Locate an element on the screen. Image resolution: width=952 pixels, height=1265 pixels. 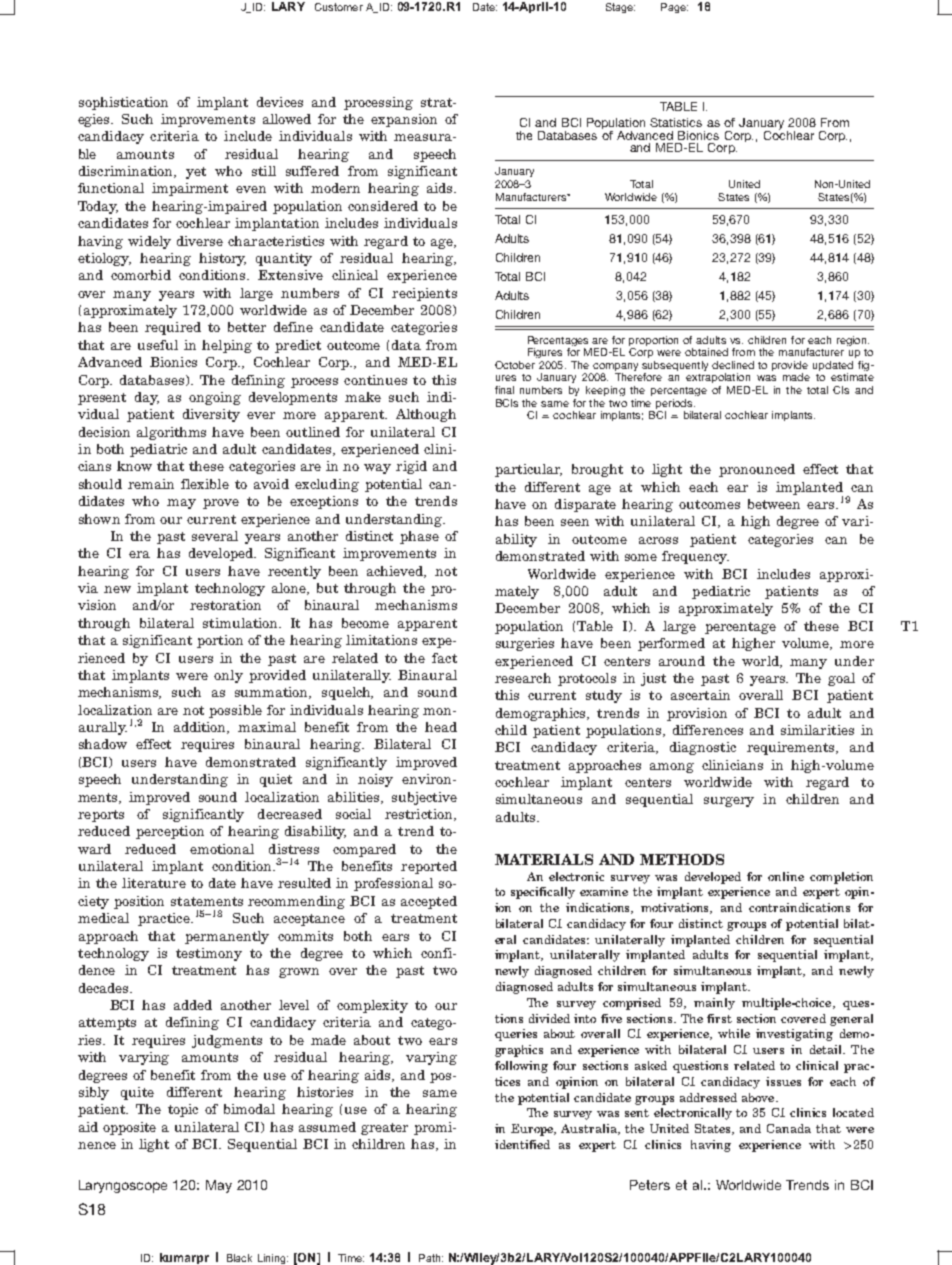
pronounced is located at coordinates (757, 470).
